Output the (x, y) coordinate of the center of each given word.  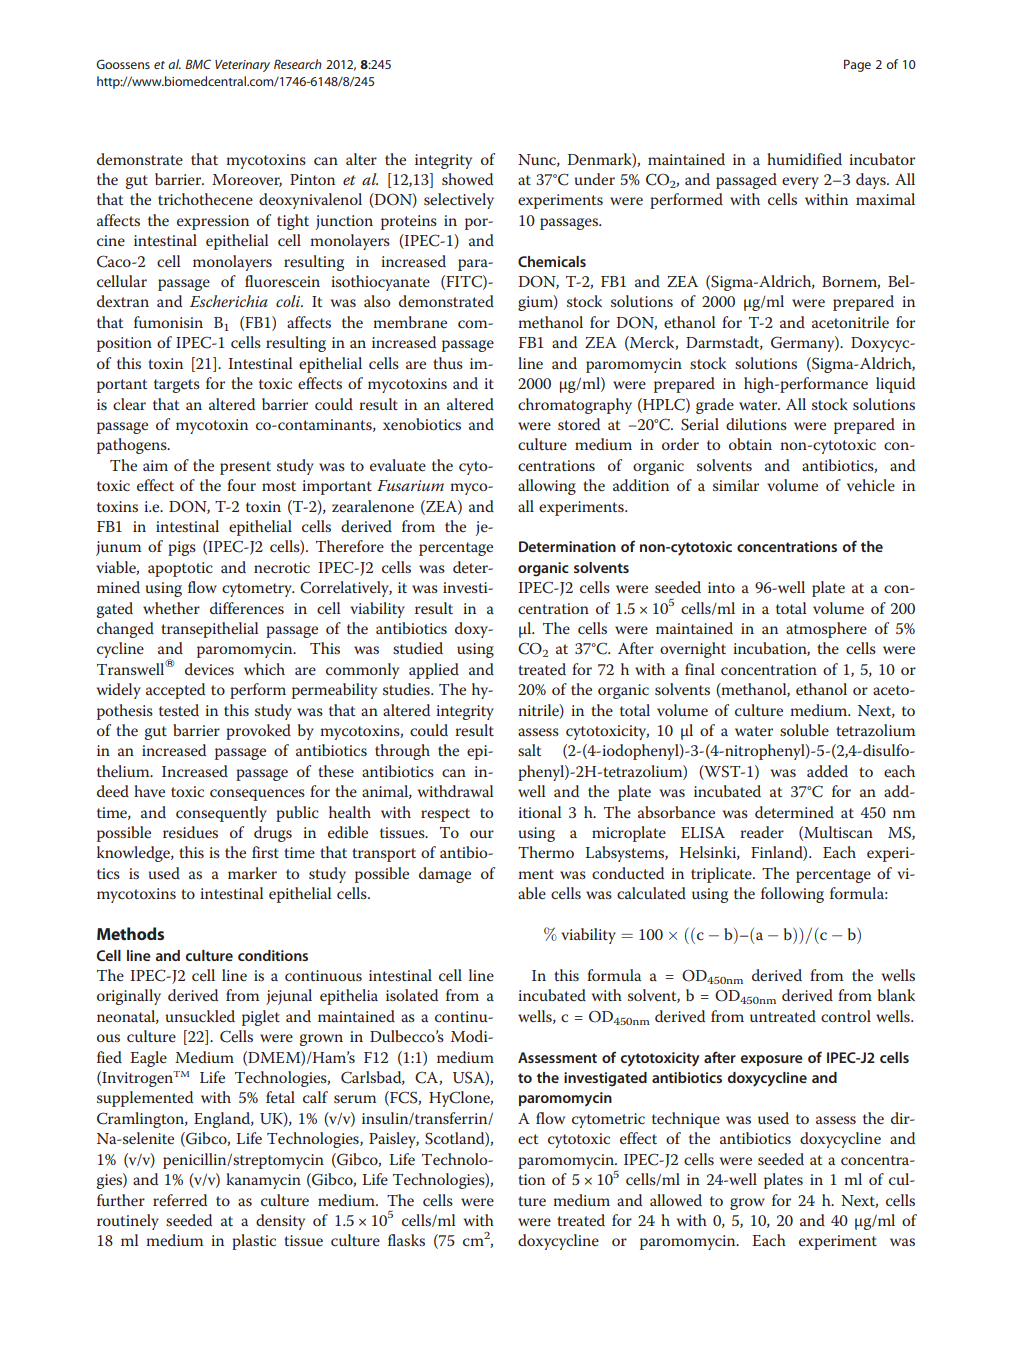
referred (180, 1200)
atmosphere (826, 630)
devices (209, 669)
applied (434, 671)
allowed (676, 1200)
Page (857, 65)
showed (467, 179)
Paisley (394, 1140)
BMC (198, 64)
